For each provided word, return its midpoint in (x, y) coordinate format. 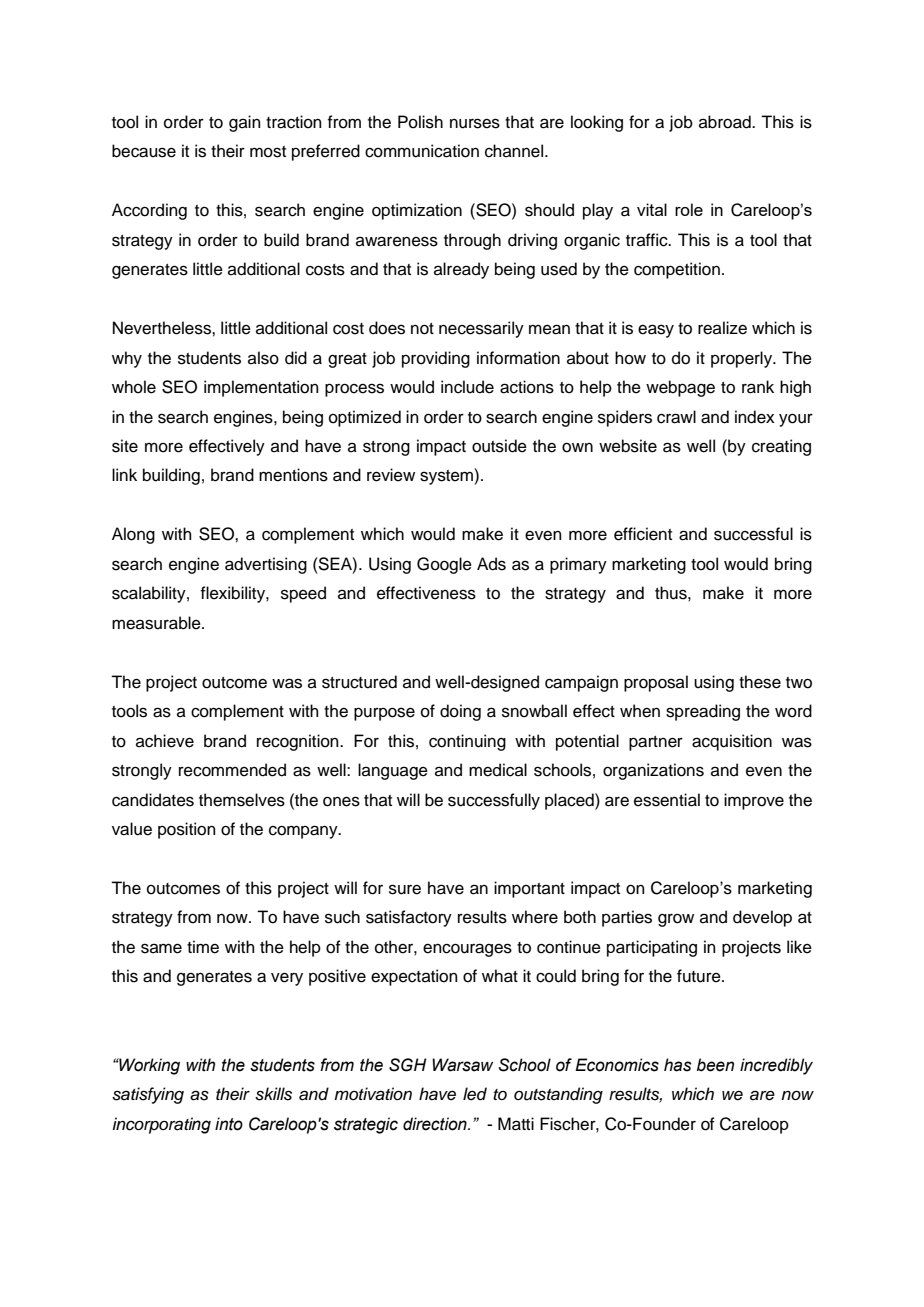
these (760, 682)
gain (245, 123)
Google (444, 565)
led (475, 1094)
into (229, 1124)
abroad (726, 122)
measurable (157, 623)
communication (422, 151)
